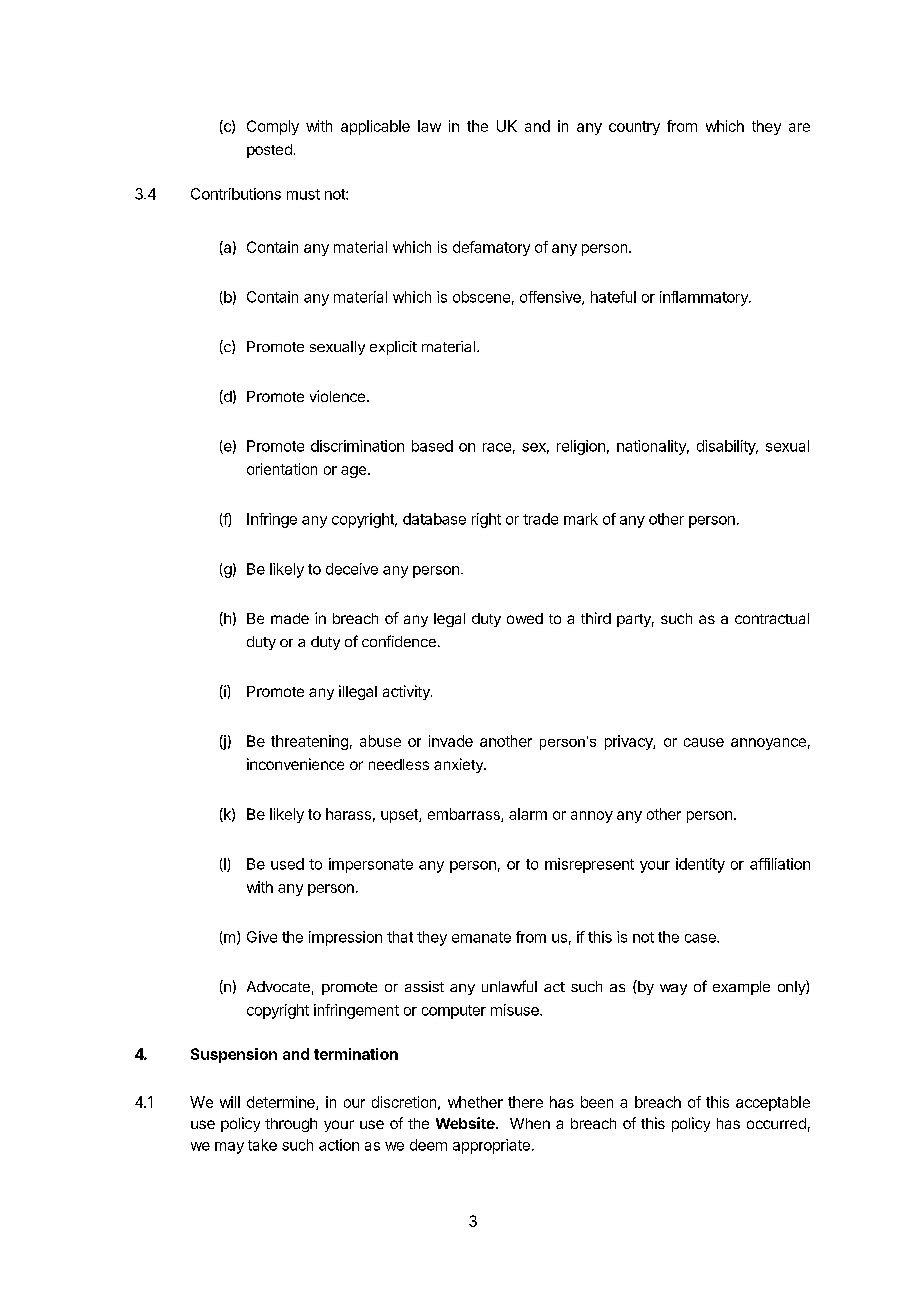 This screenshot has height=1308, width=924. I want to click on alarm, so click(528, 814).
